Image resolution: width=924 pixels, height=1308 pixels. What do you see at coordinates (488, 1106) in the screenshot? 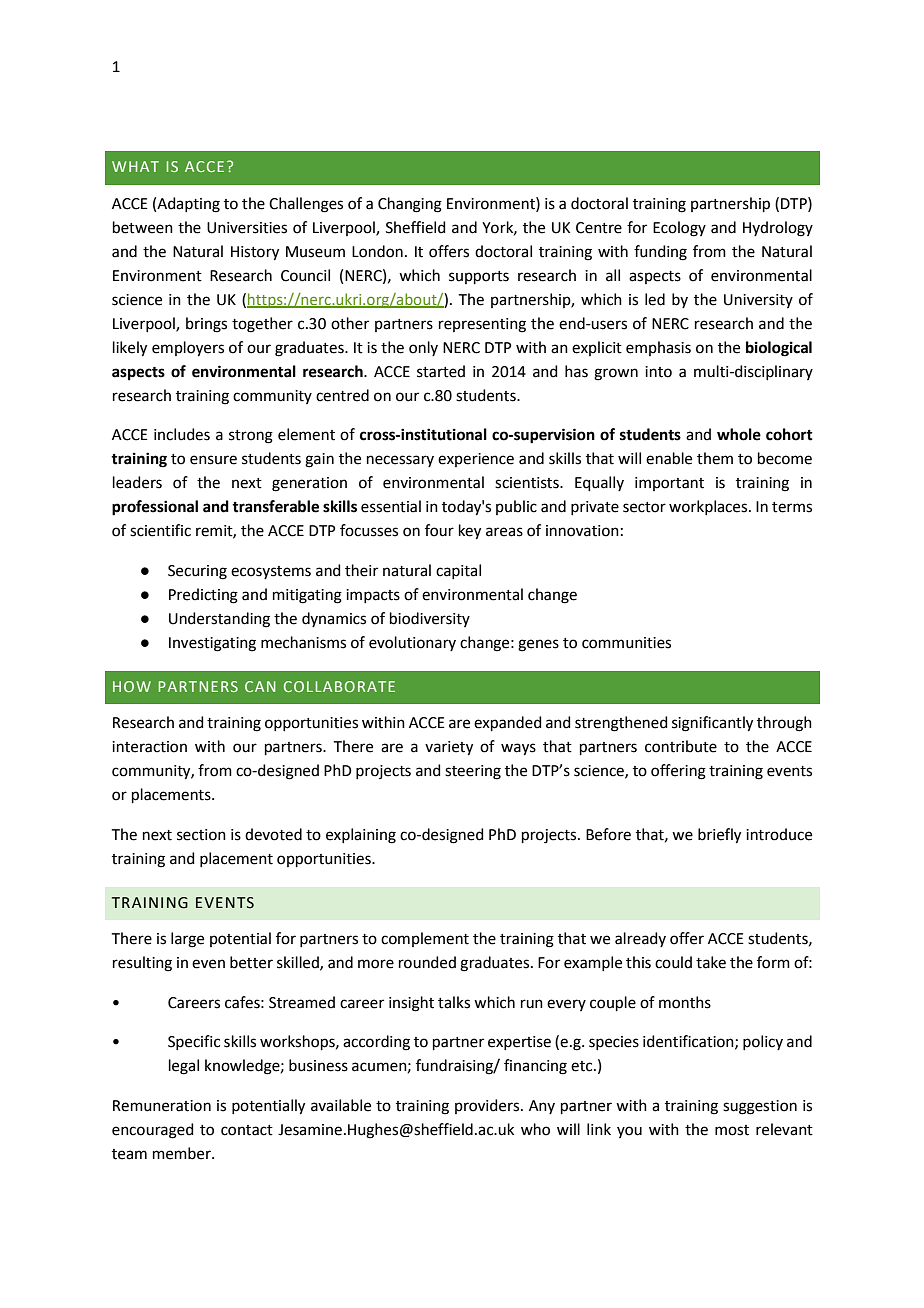
I see `providers` at bounding box center [488, 1106].
